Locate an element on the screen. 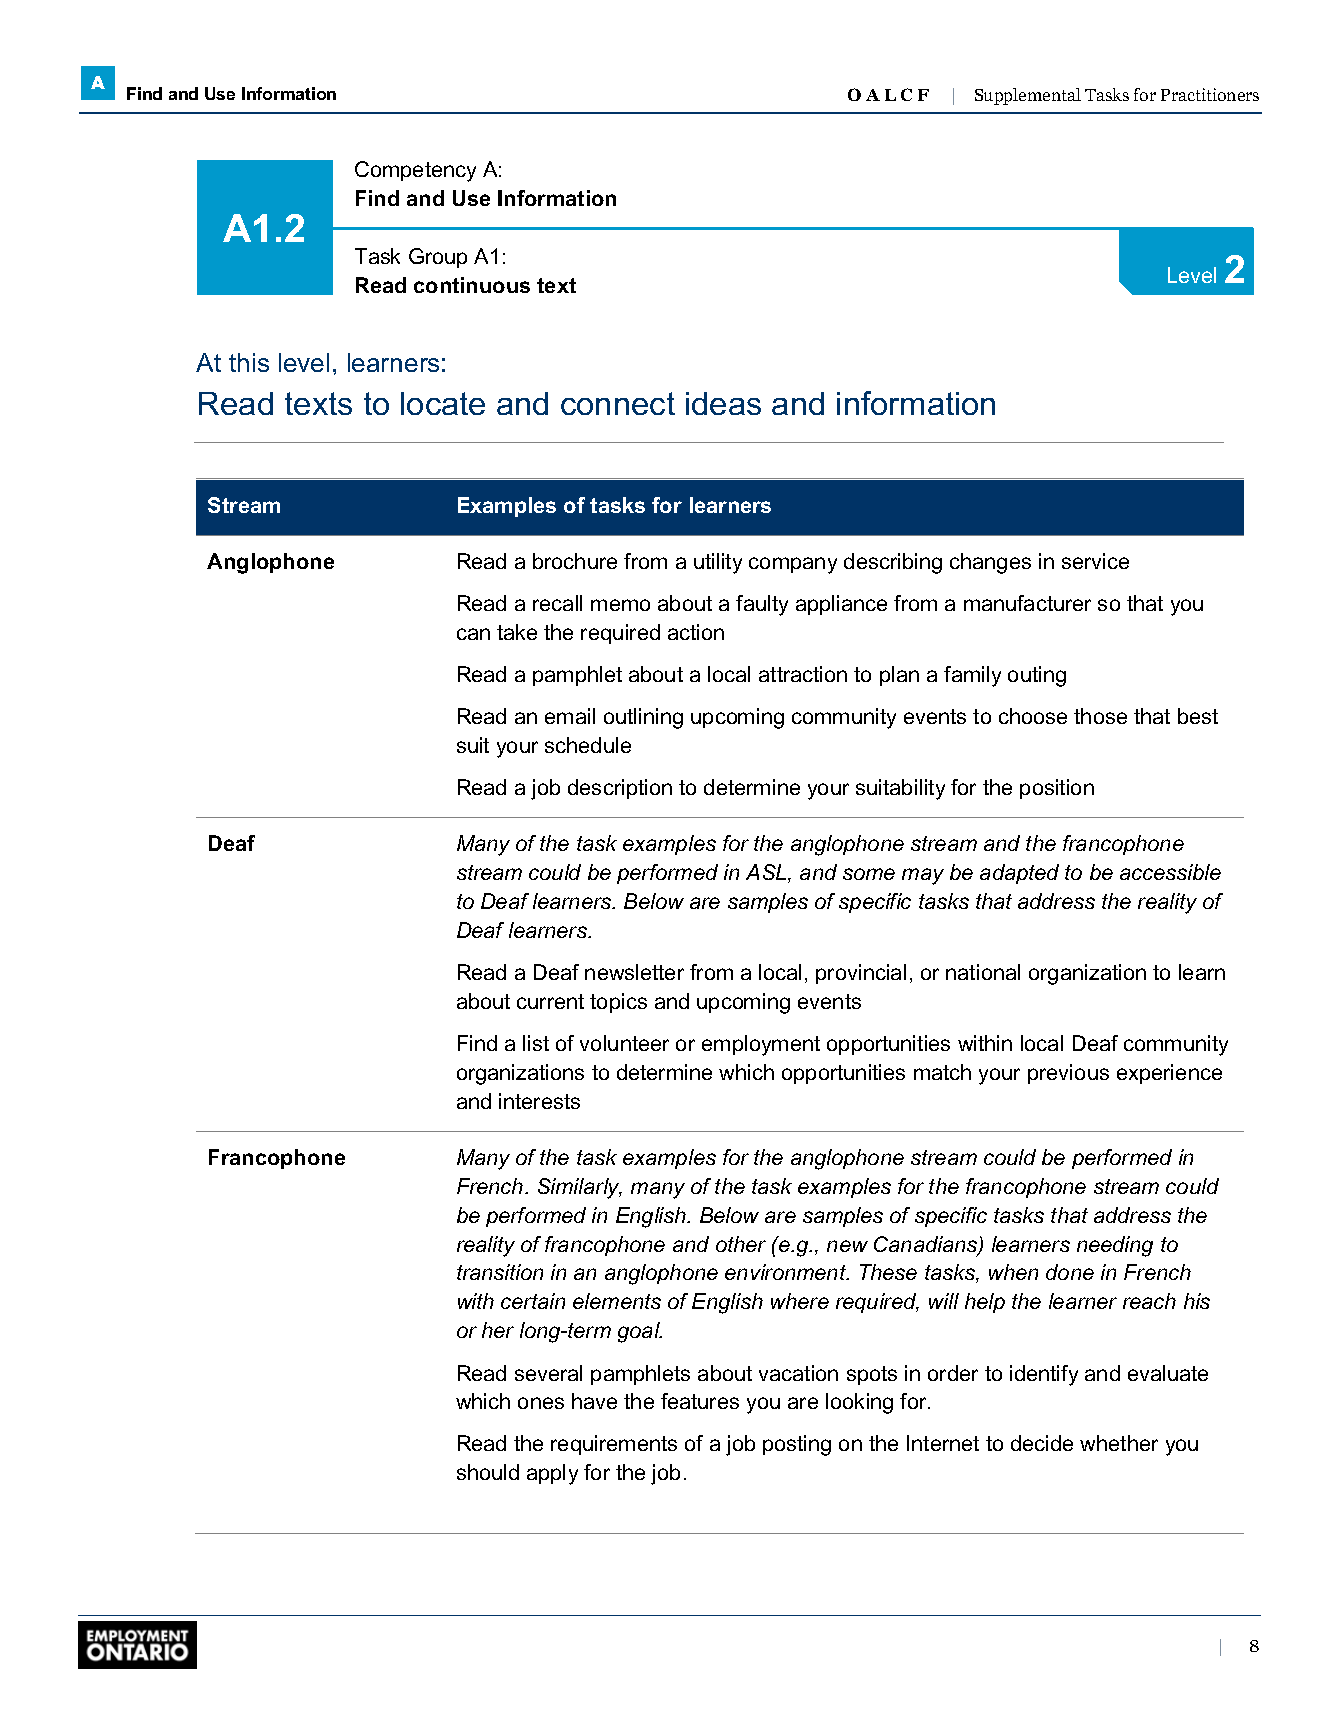 This screenshot has height=1732, width=1339. Competency is located at coordinates (415, 171).
